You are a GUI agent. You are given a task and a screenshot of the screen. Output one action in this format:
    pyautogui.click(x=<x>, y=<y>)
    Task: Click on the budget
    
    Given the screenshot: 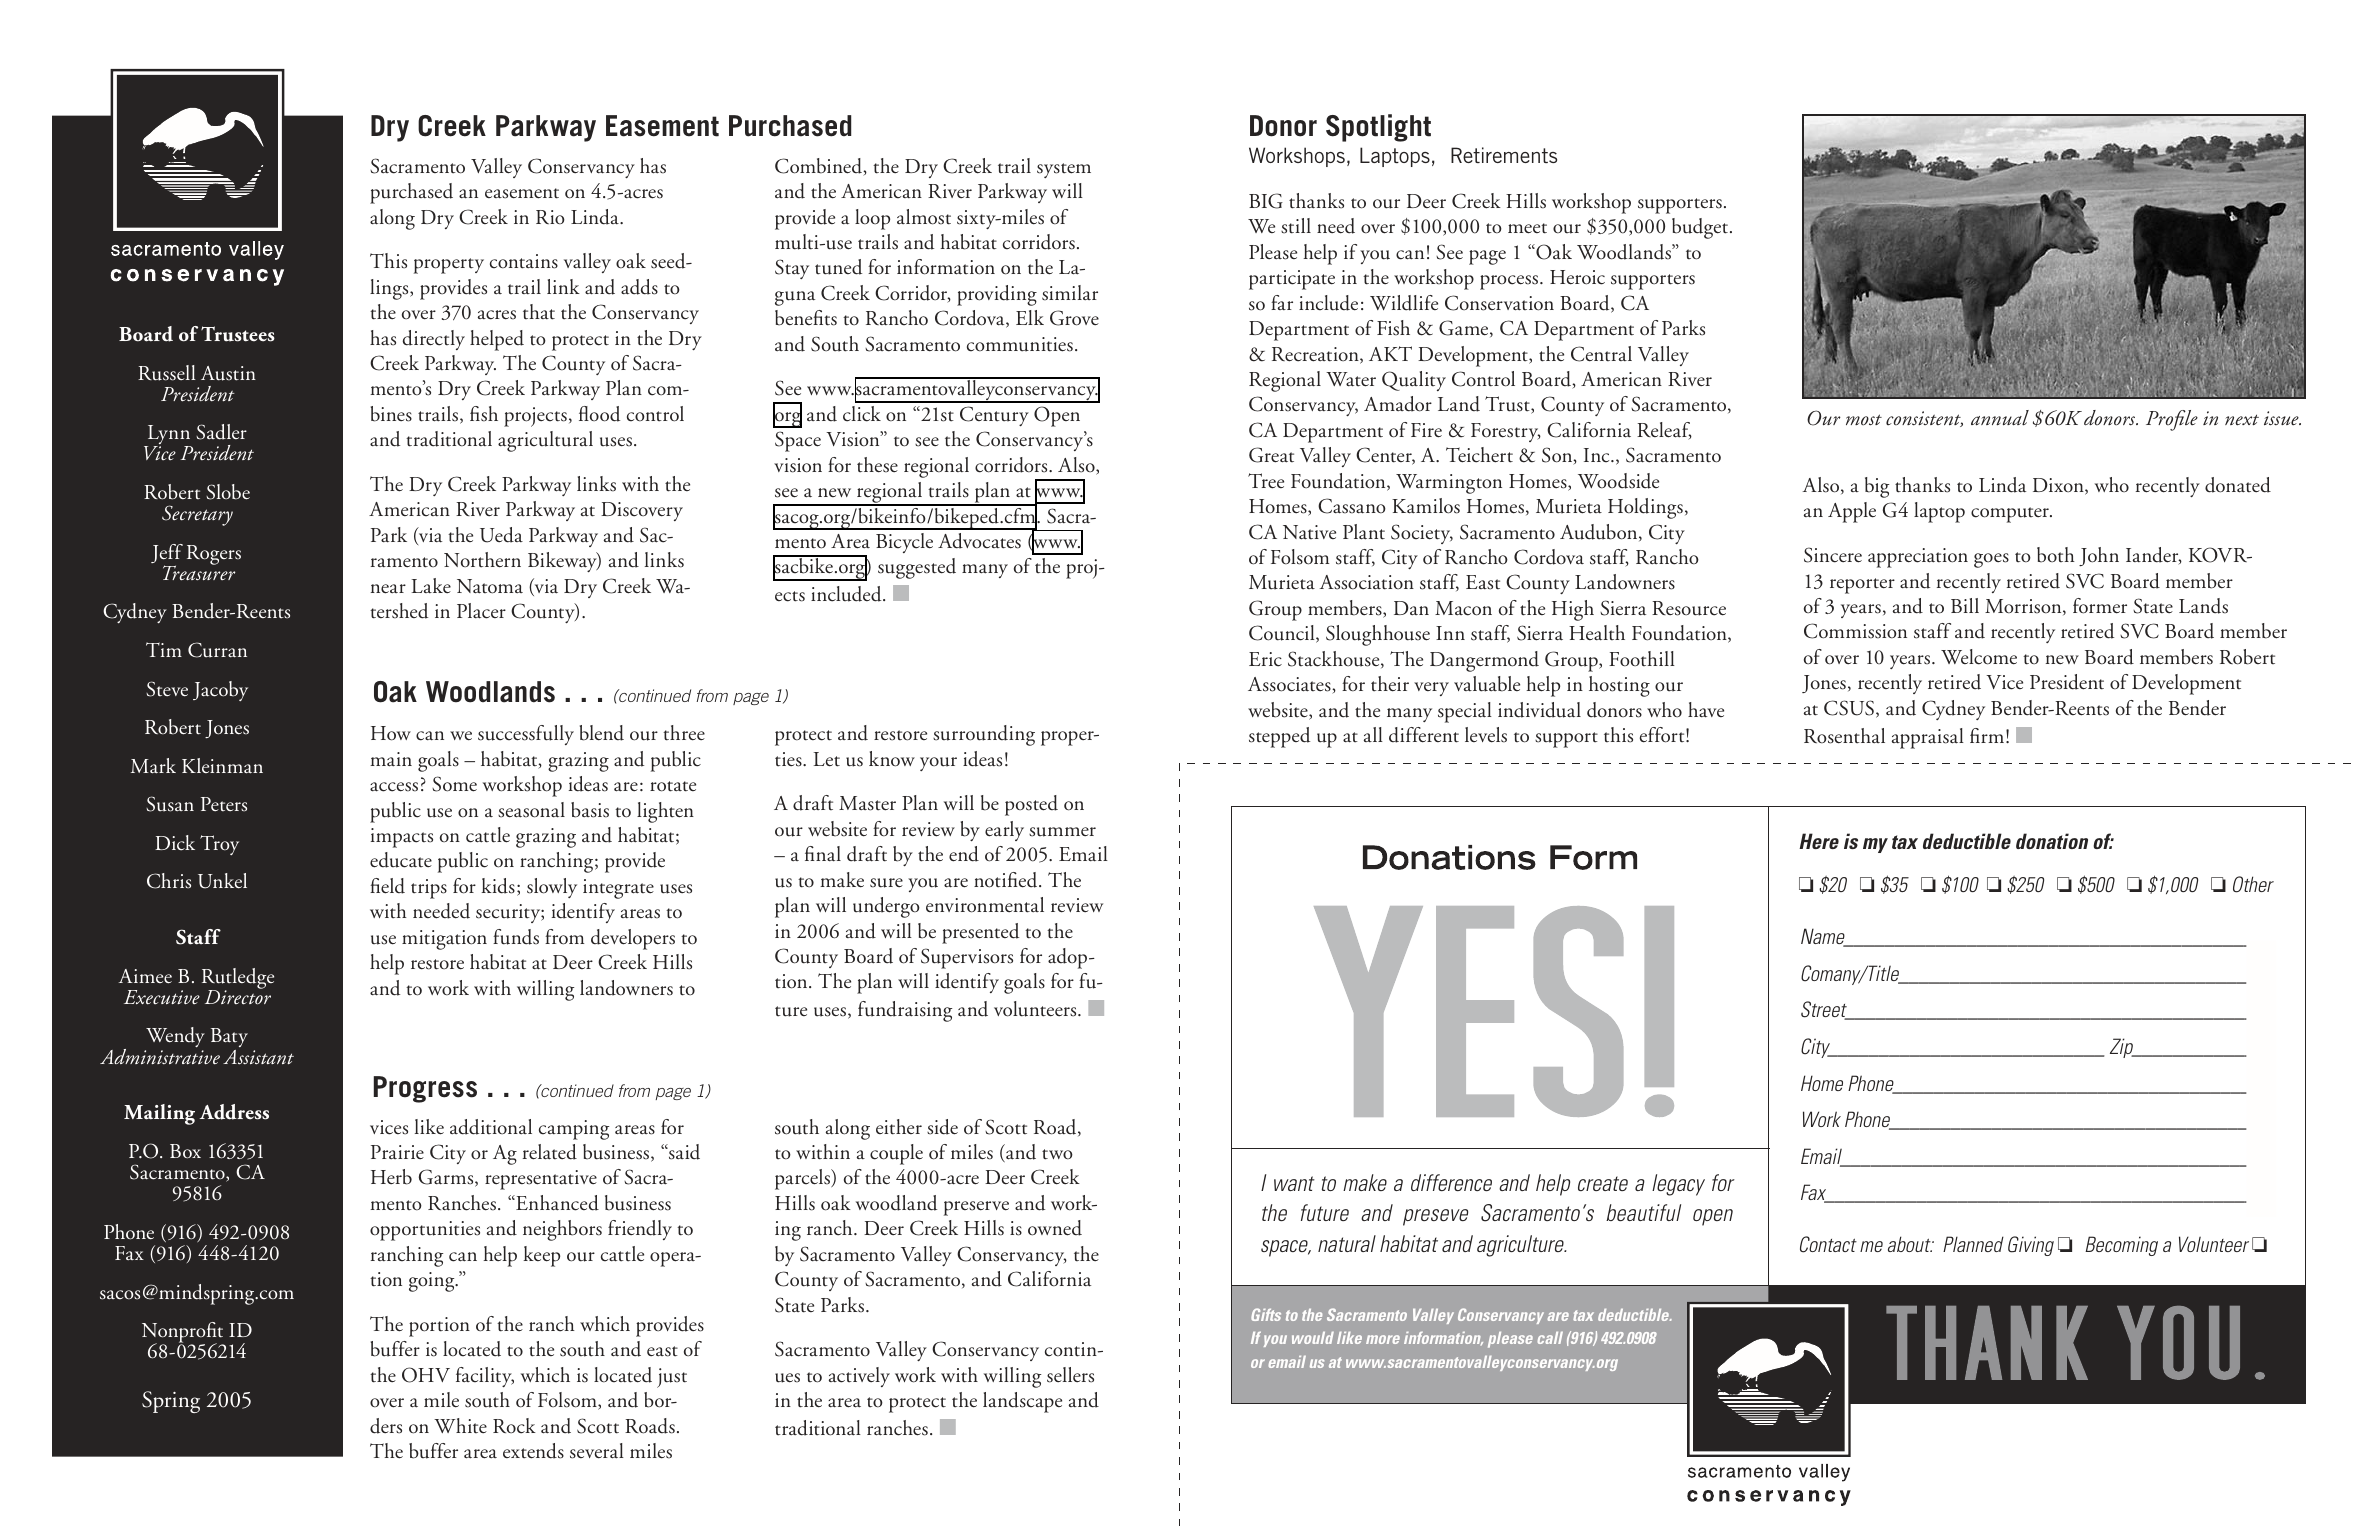 What is the action you would take?
    pyautogui.click(x=1701, y=228)
